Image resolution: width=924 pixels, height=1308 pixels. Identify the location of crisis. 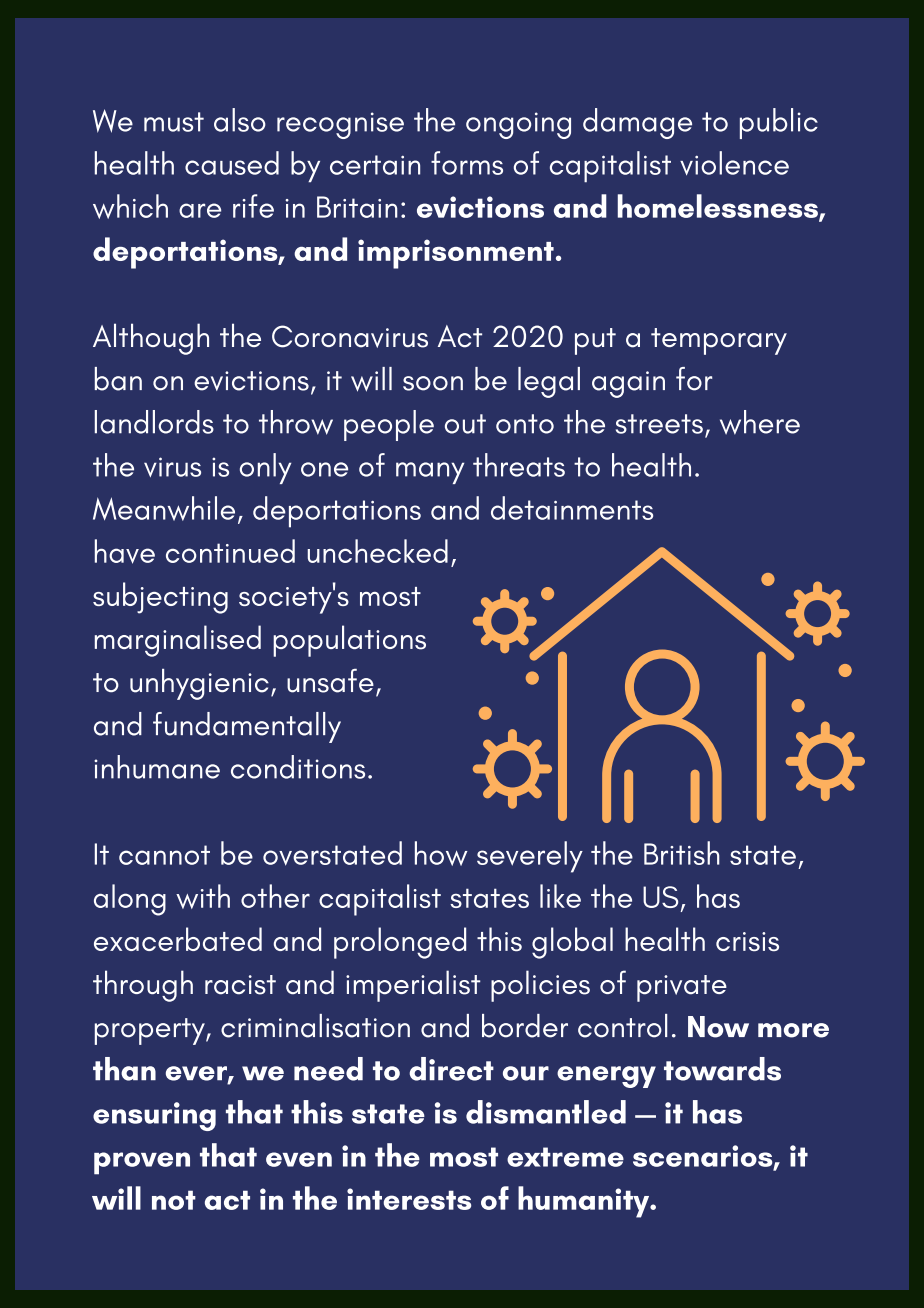
(747, 941).
